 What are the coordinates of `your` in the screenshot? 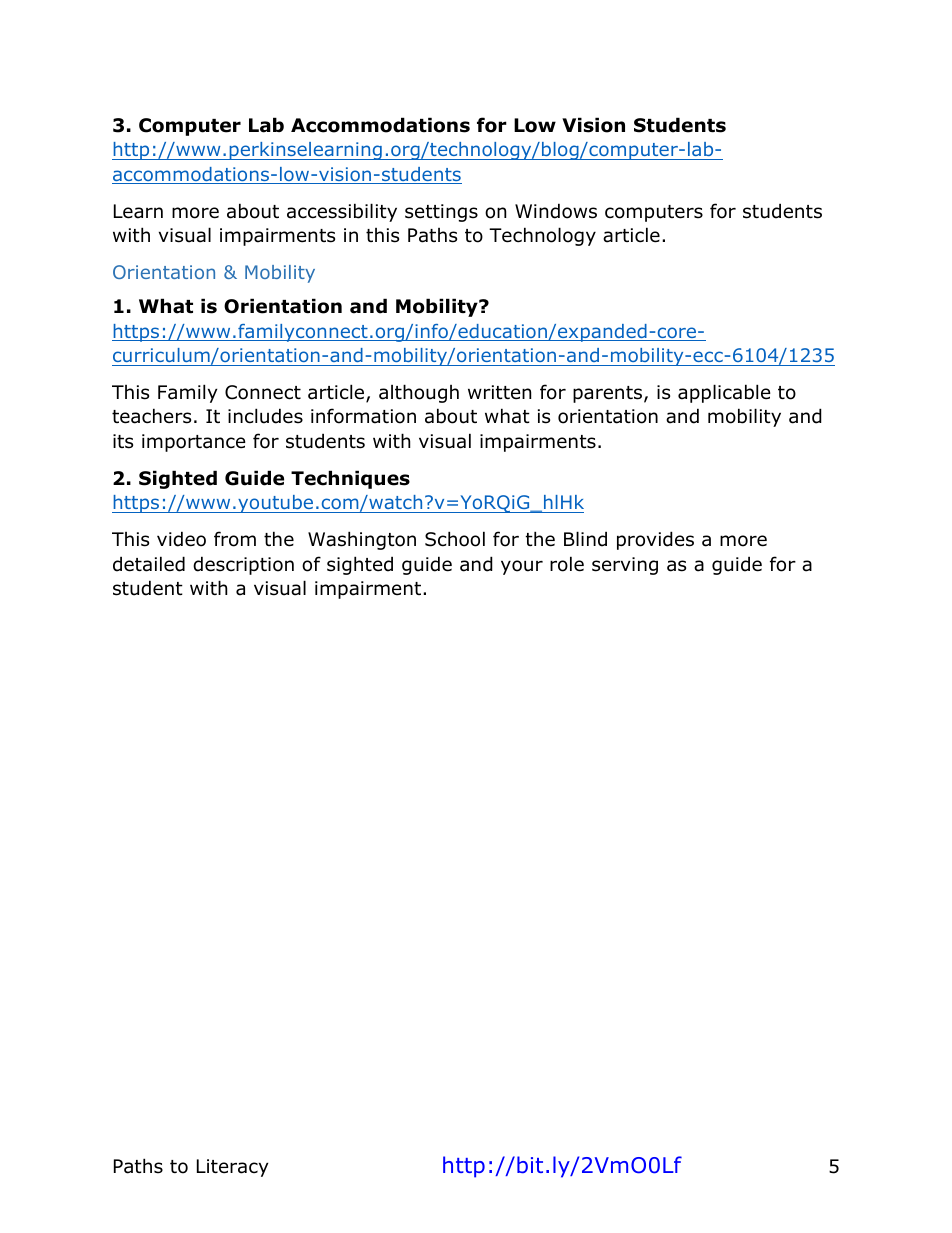 It's located at (522, 567).
